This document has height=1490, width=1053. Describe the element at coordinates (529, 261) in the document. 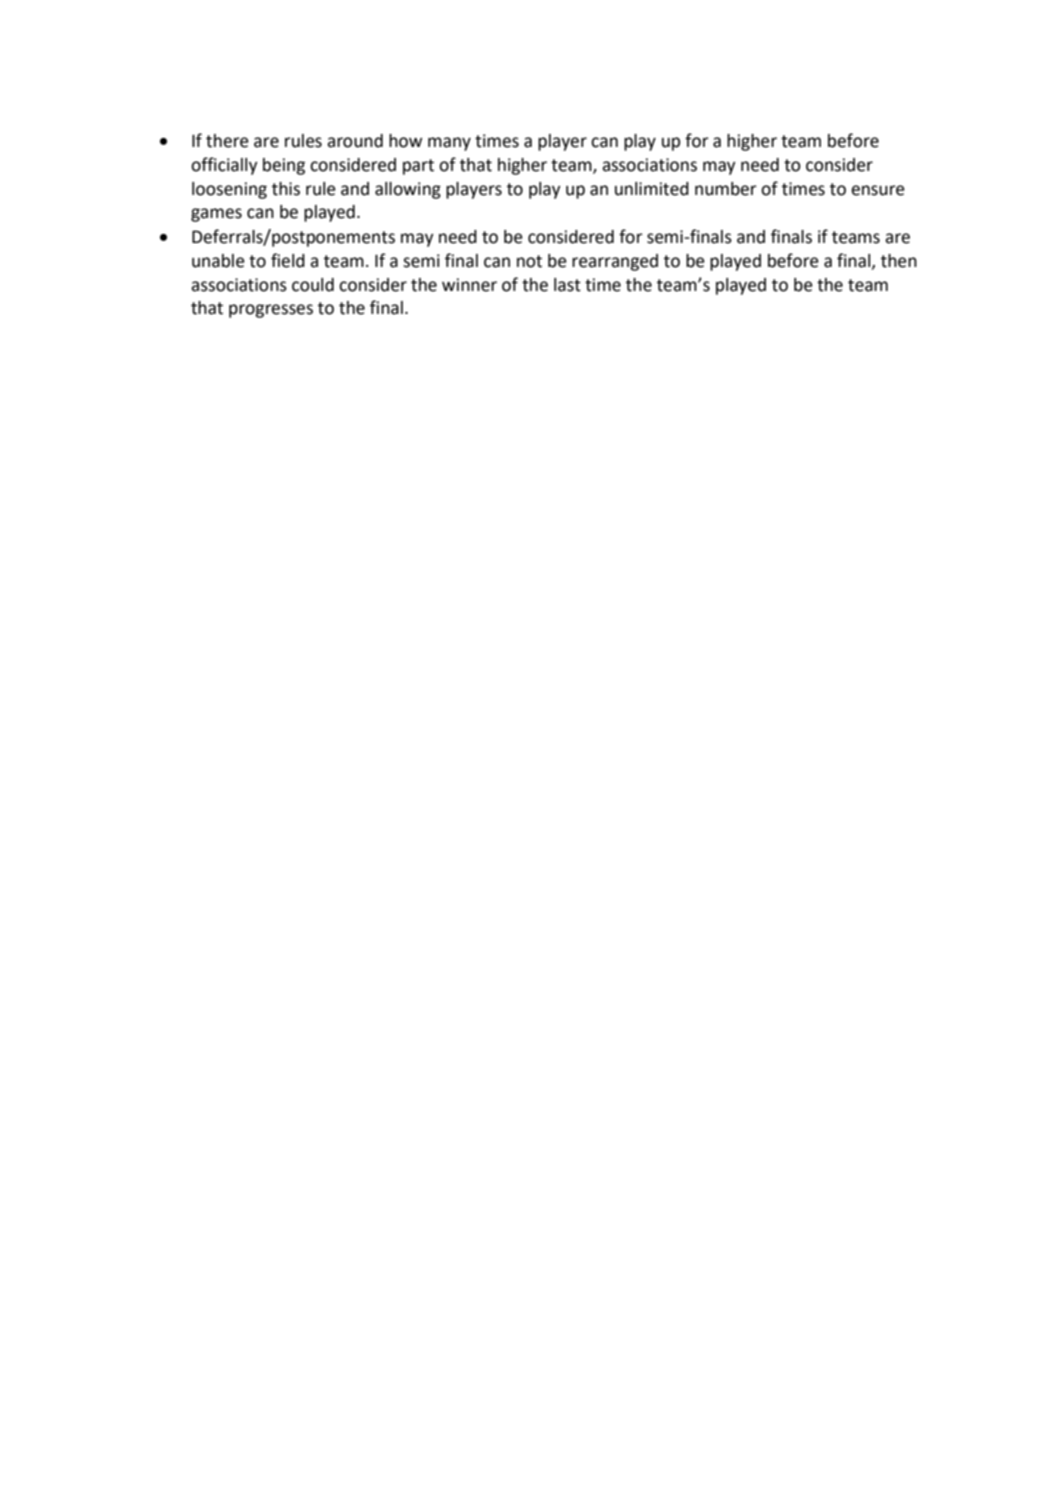

I see `not` at that location.
